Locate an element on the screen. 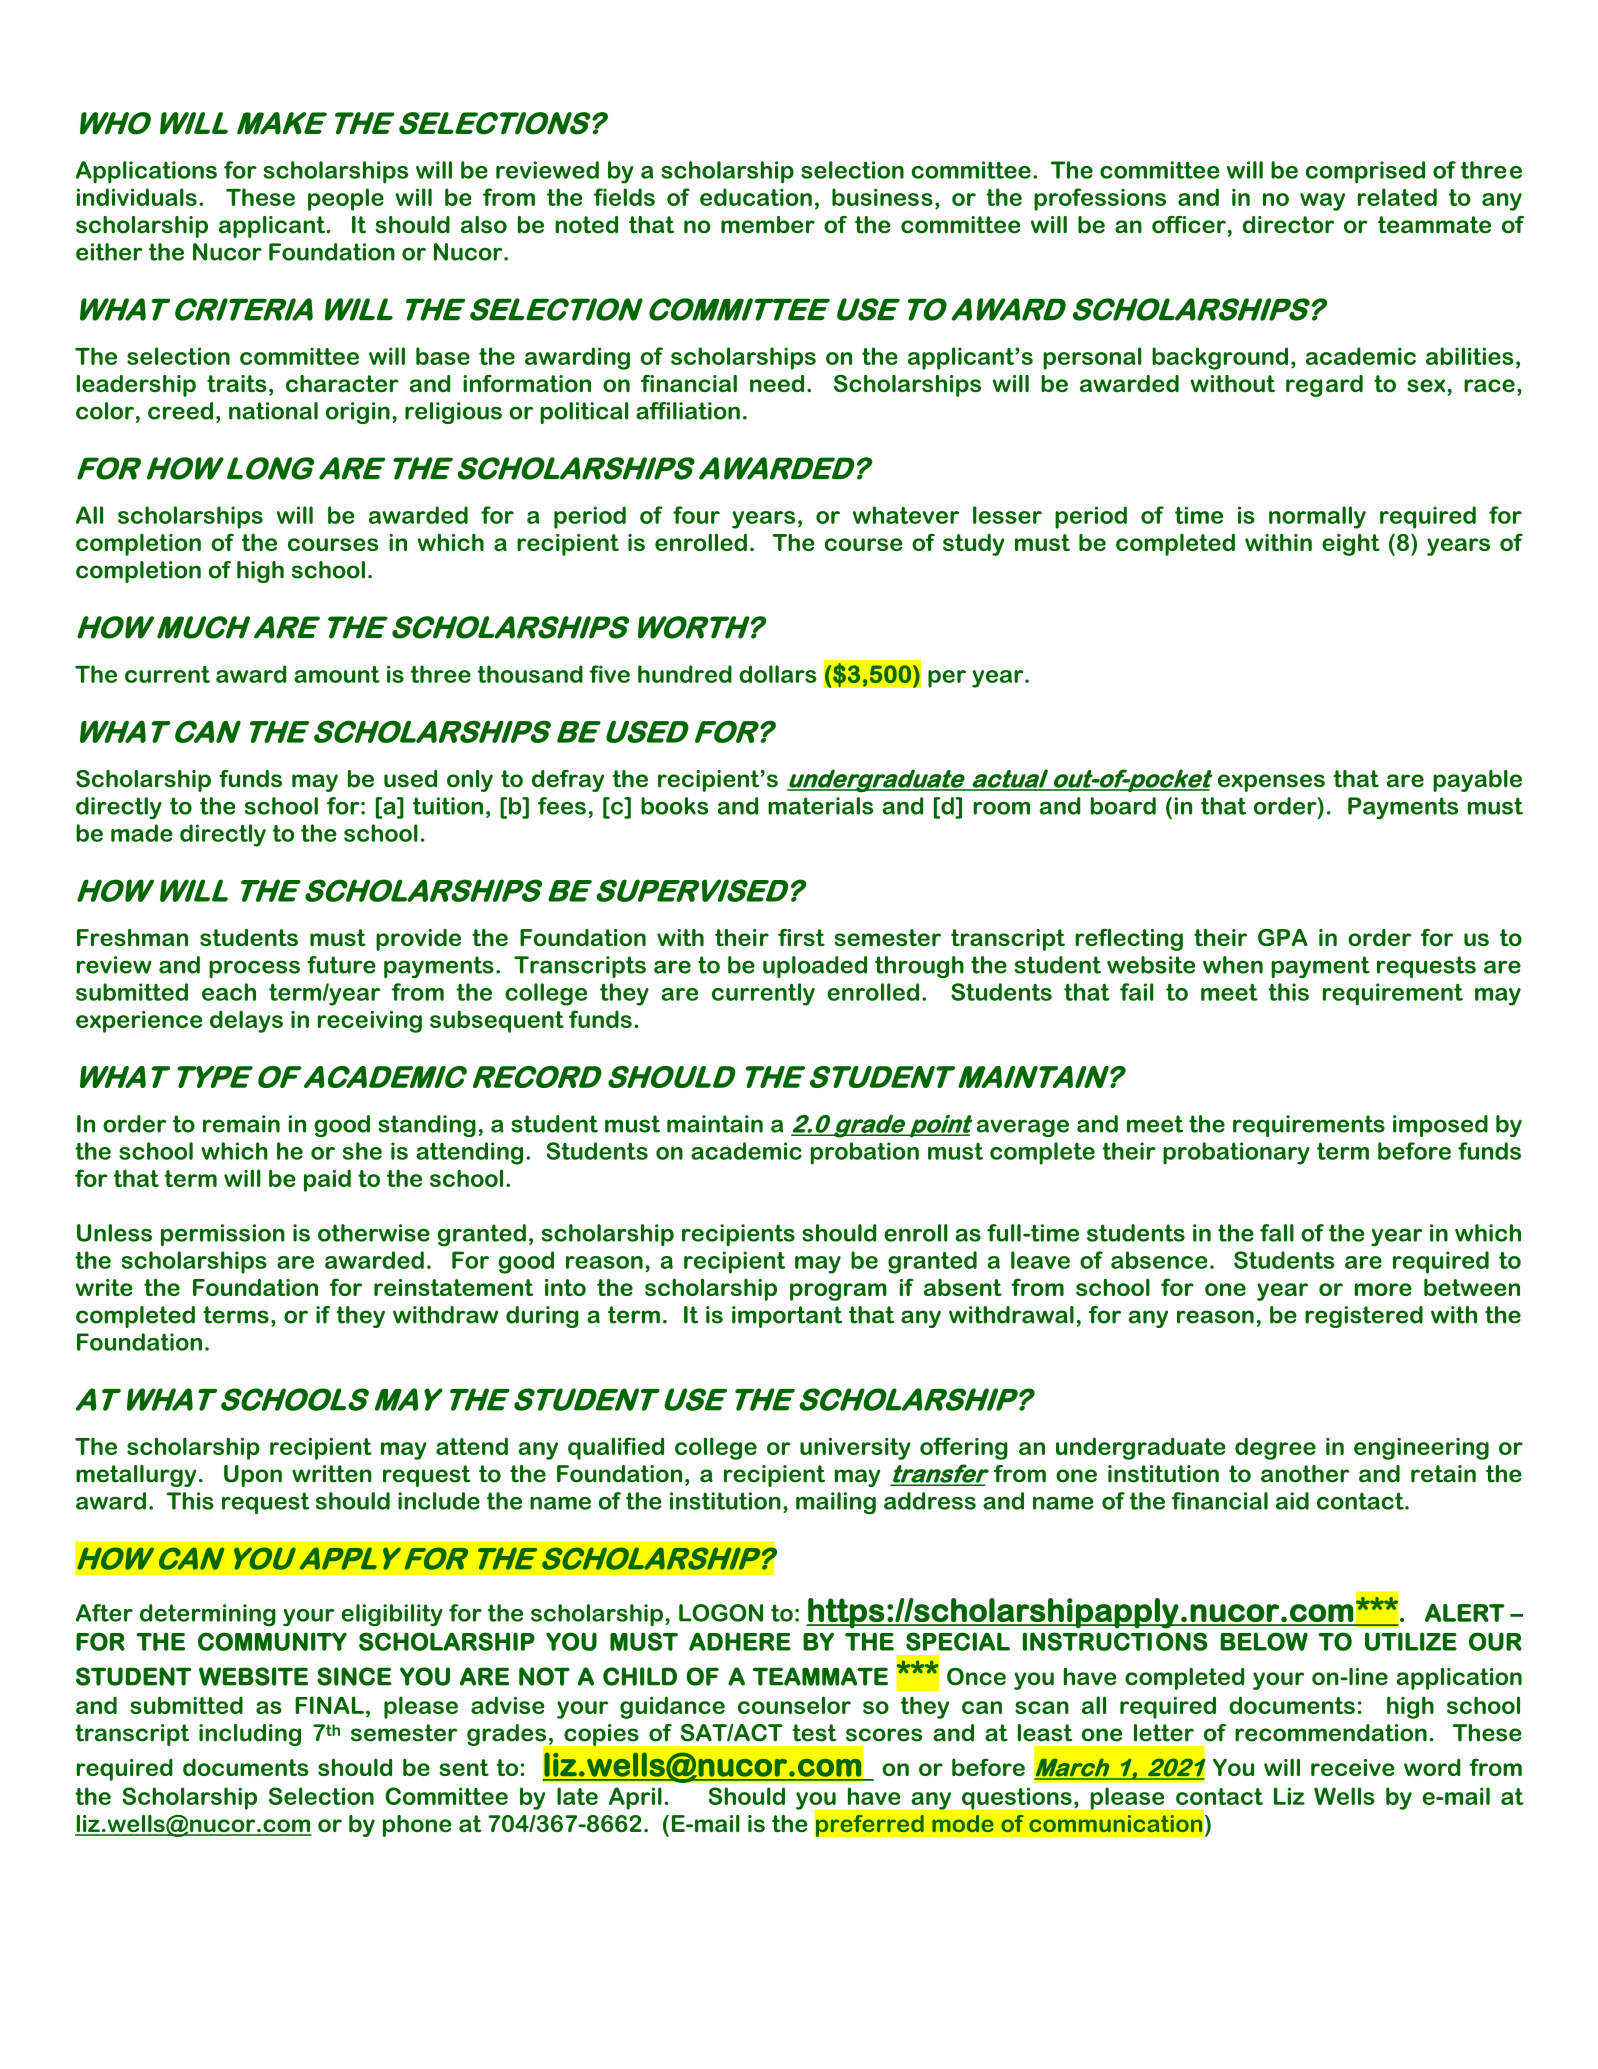 This screenshot has height=2069, width=1598. way is located at coordinates (1322, 202).
